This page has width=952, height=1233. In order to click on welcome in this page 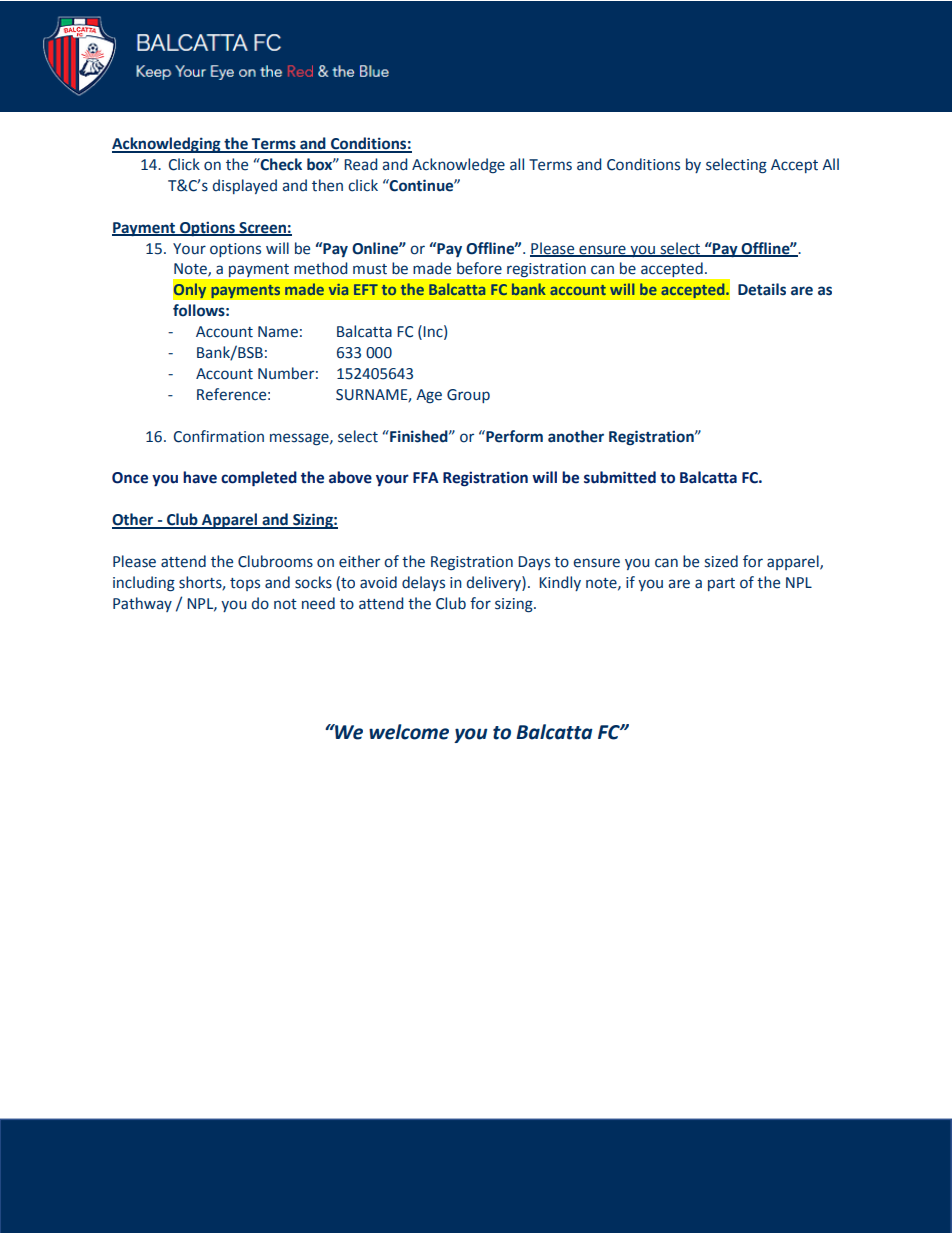, I will do `click(409, 732)`.
